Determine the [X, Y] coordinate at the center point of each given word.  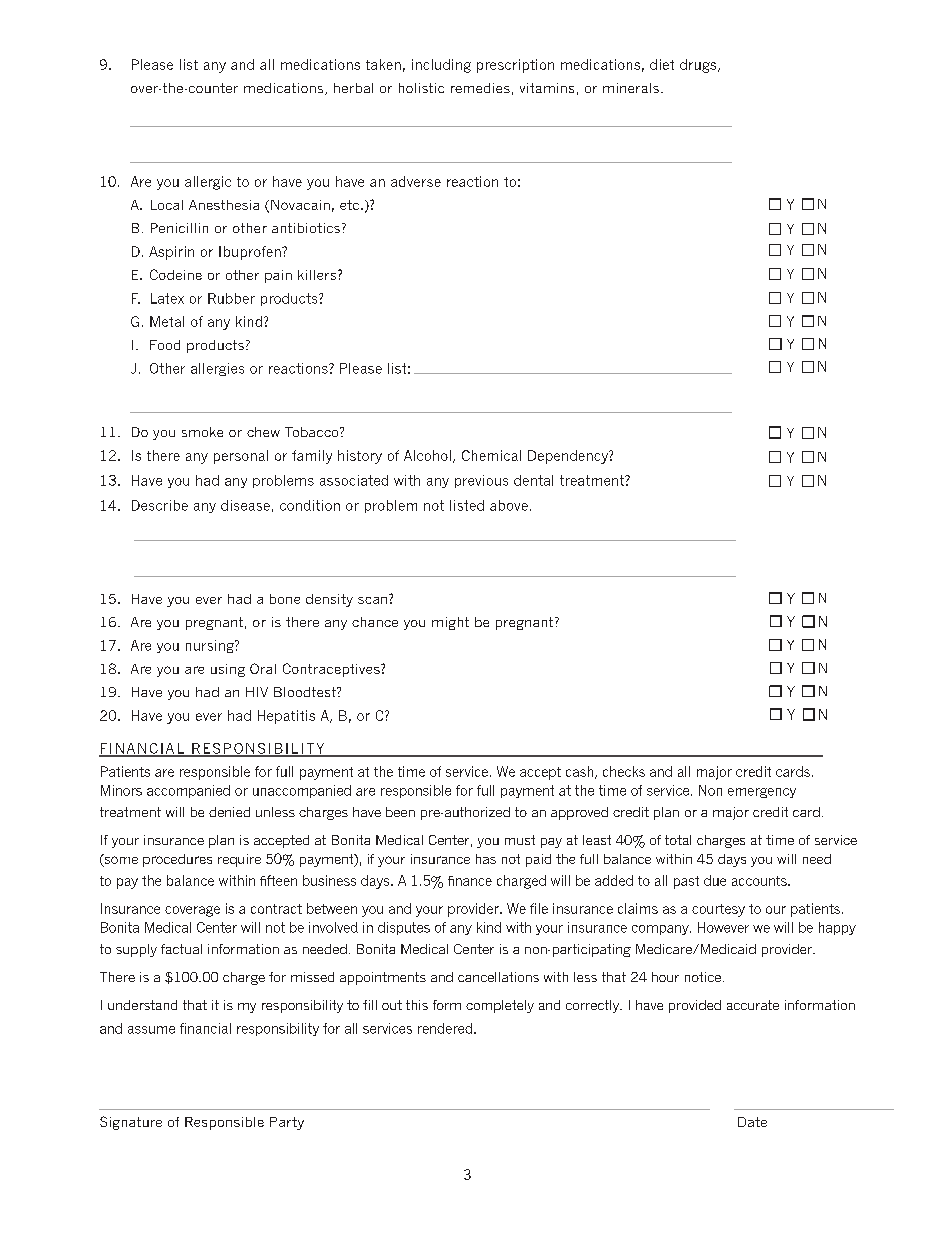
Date [752, 1122]
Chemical [491, 455]
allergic [208, 183]
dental [533, 480]
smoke [202, 432]
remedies [480, 88]
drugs [699, 66]
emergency [762, 793]
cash [581, 772]
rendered [446, 1028]
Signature [131, 1123]
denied [229, 812]
